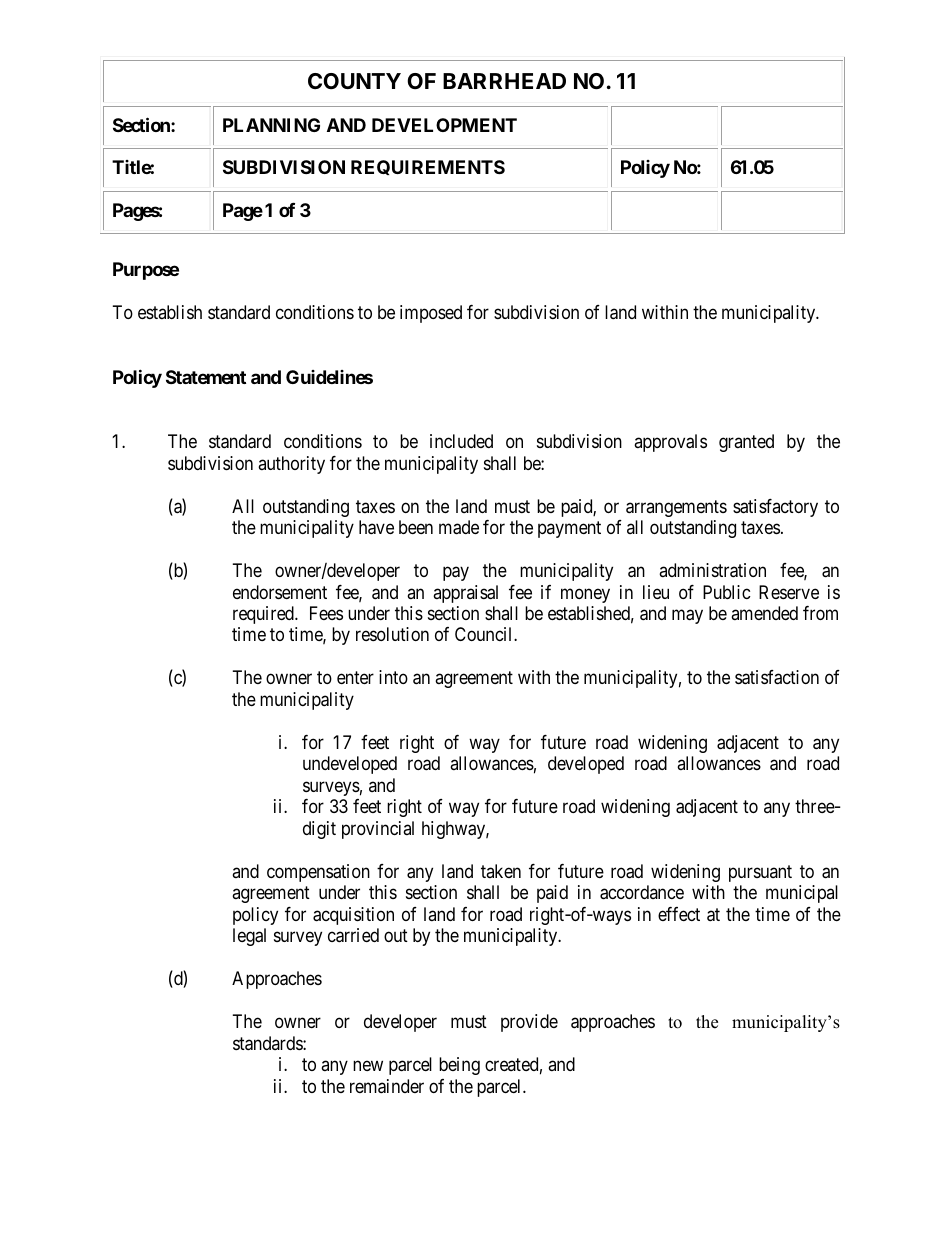  Describe the element at coordinates (529, 1023) in the page. I see `provide` at that location.
